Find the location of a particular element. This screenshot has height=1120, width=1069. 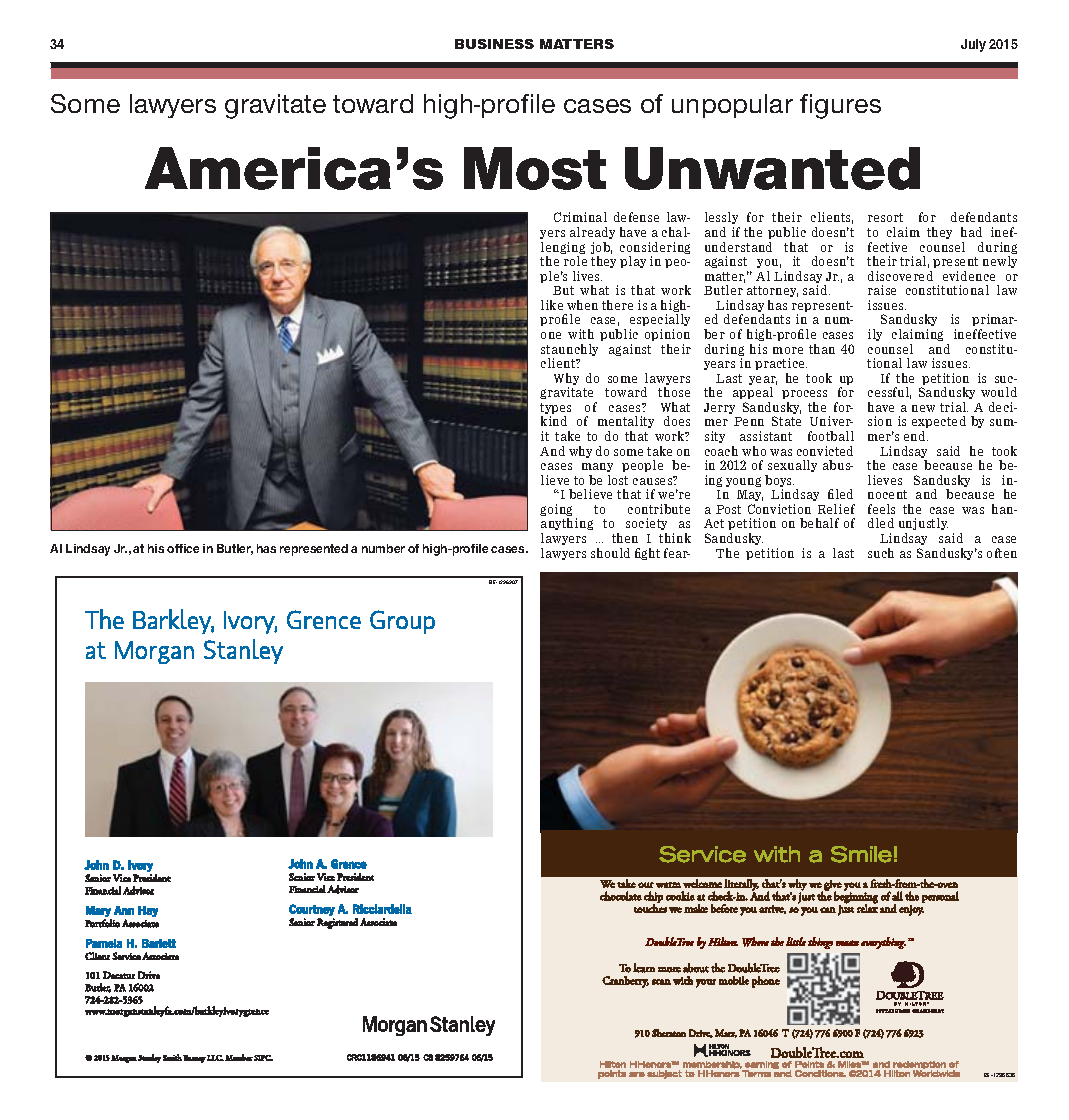

defense is located at coordinates (636, 217).
